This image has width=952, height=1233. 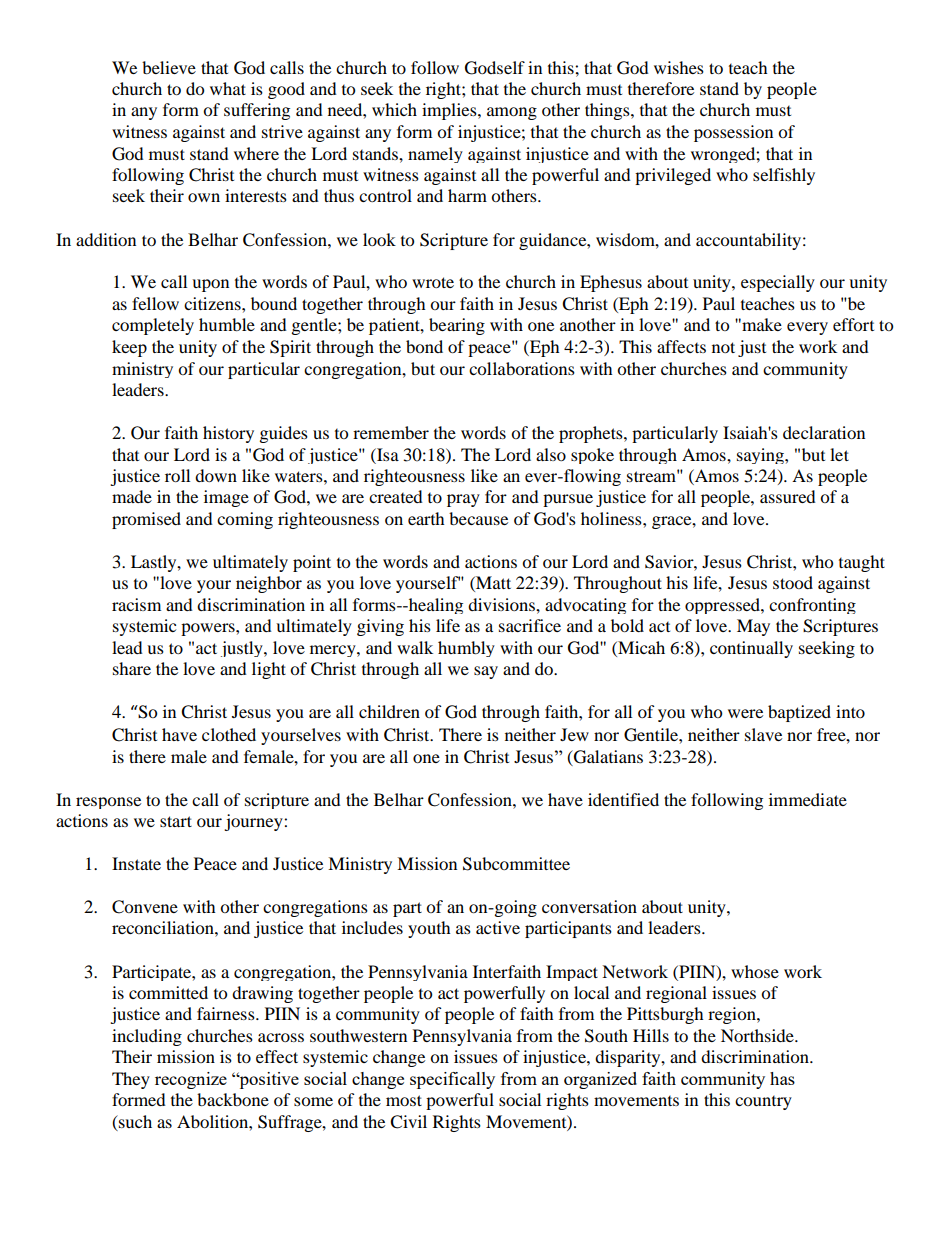 I want to click on among, so click(x=512, y=113).
